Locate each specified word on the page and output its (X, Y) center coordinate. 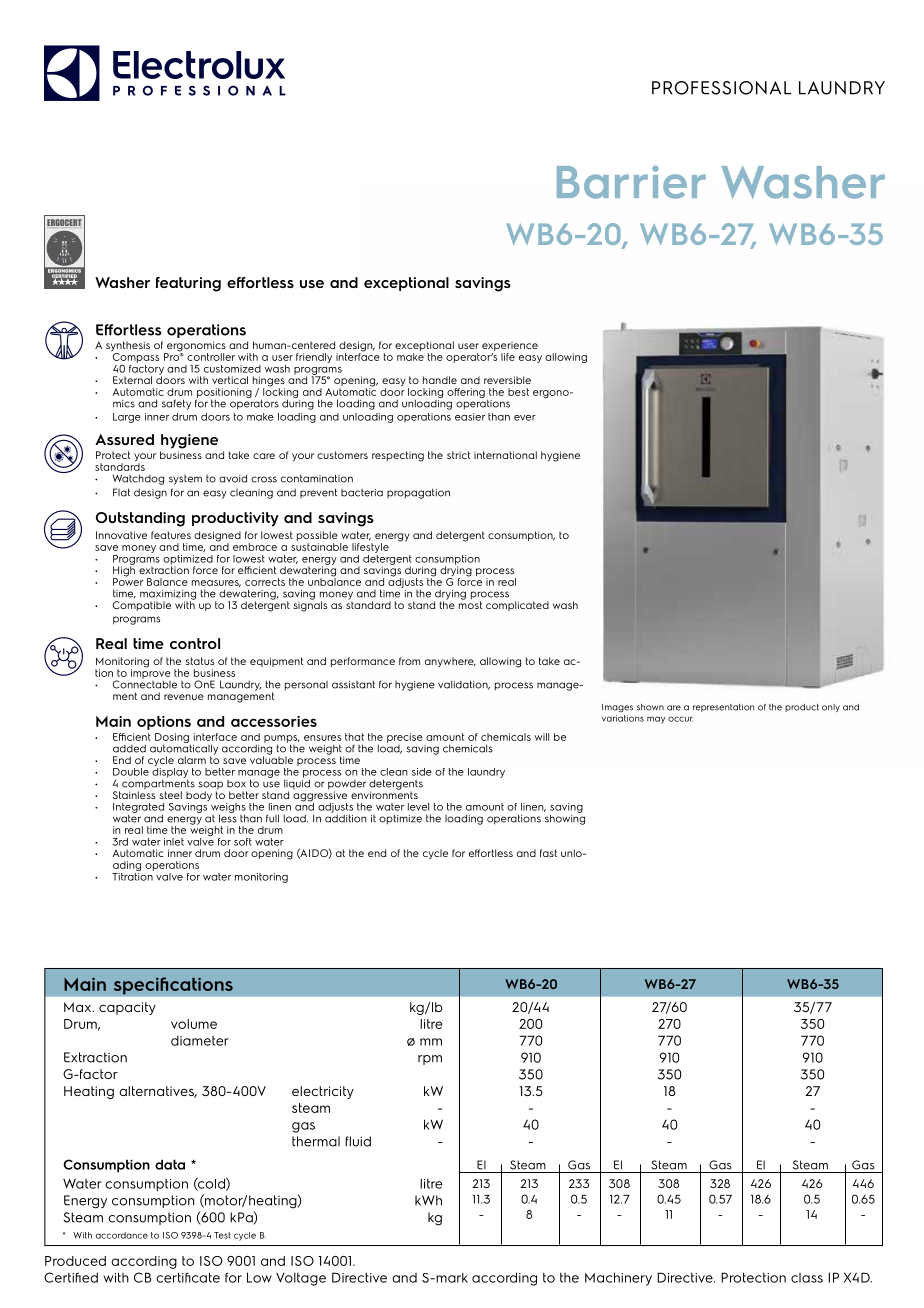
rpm (430, 1060)
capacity (127, 1008)
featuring (188, 284)
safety (176, 404)
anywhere (450, 662)
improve (151, 674)
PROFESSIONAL (722, 88)
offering (466, 393)
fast (548, 853)
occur (680, 719)
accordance (122, 1235)
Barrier (631, 182)
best (518, 392)
